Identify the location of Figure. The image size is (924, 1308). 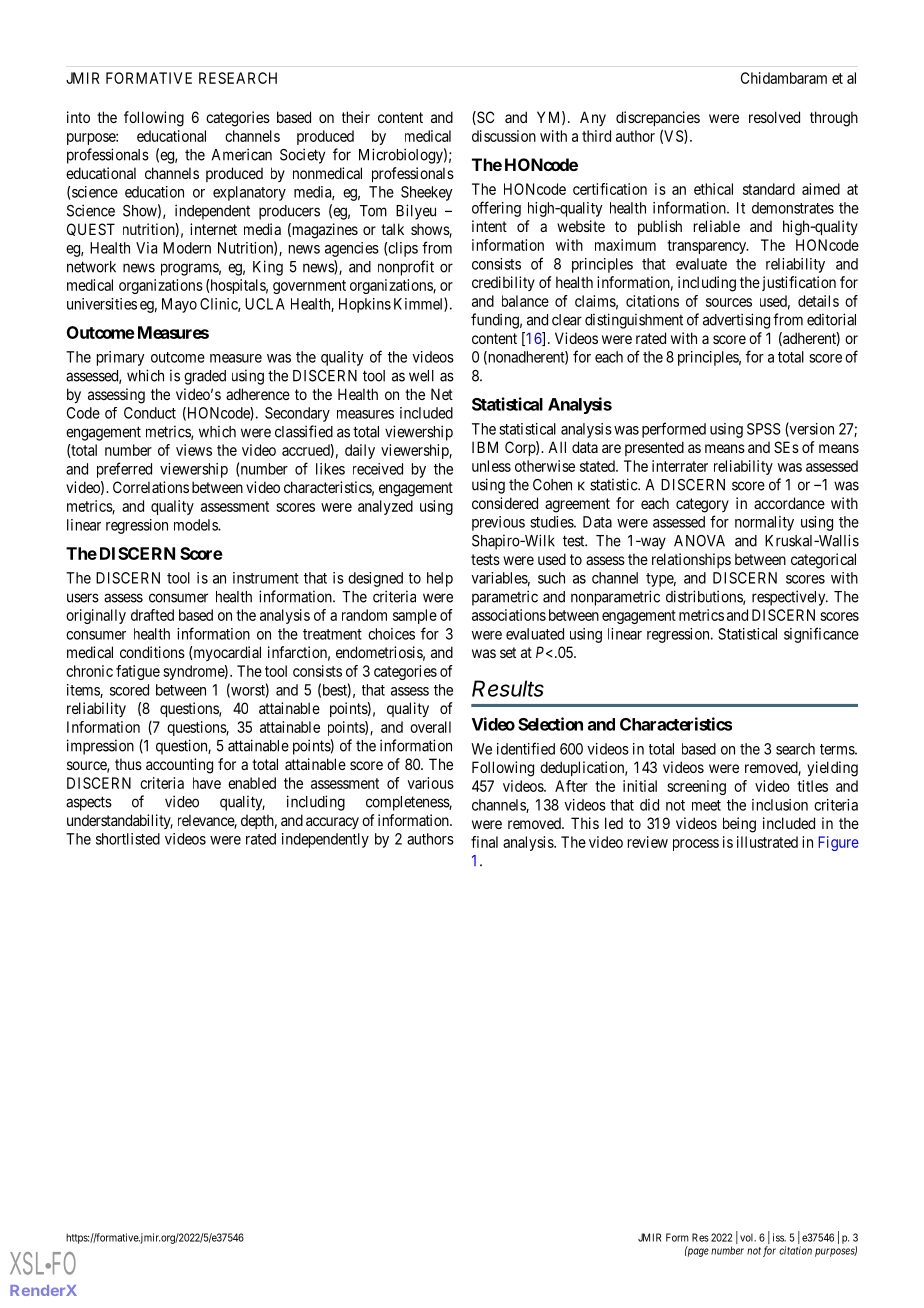
(839, 843).
